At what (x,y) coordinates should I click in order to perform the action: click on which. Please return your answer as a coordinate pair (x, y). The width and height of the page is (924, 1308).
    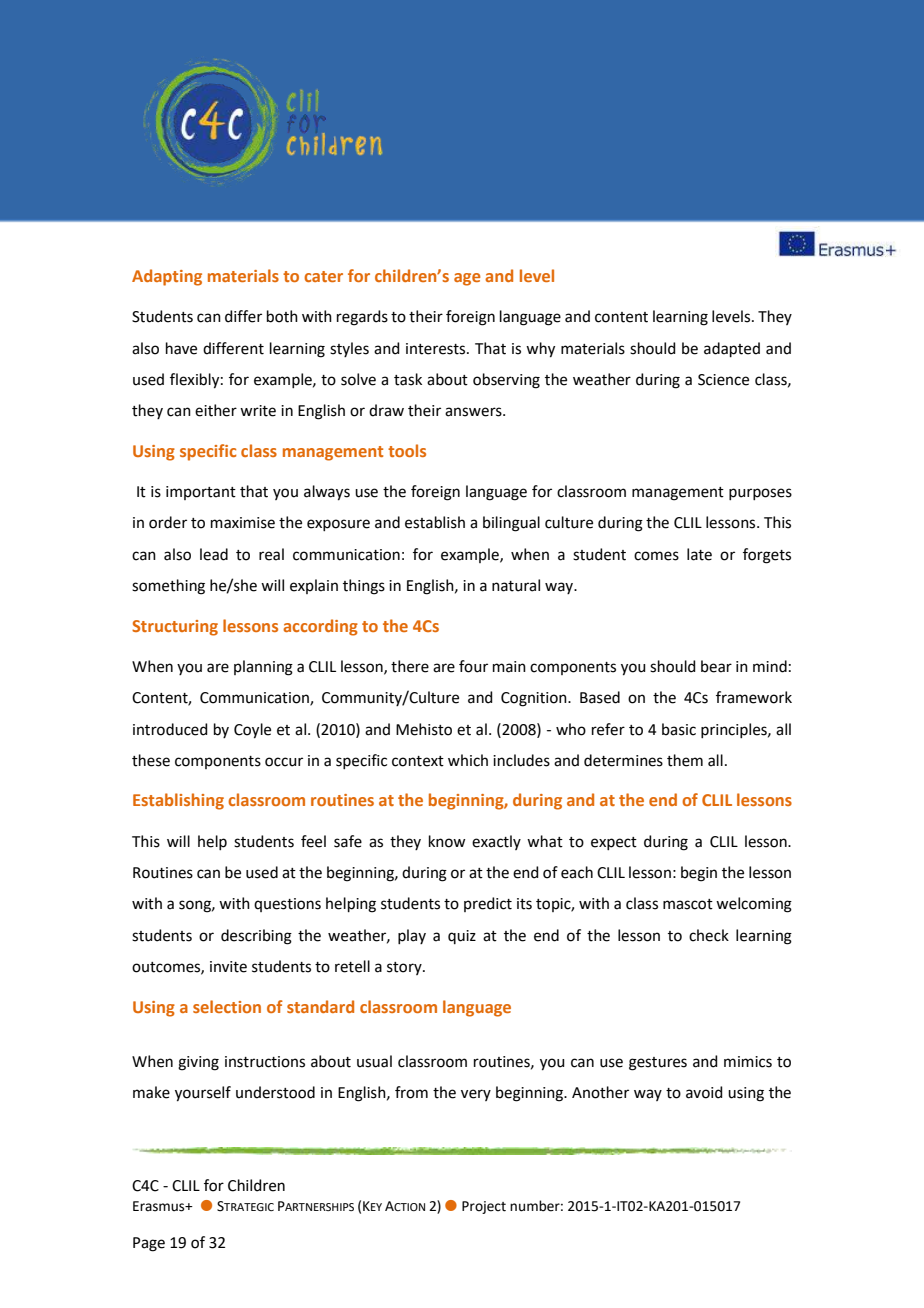
    Looking at the image, I should click on (468, 760).
